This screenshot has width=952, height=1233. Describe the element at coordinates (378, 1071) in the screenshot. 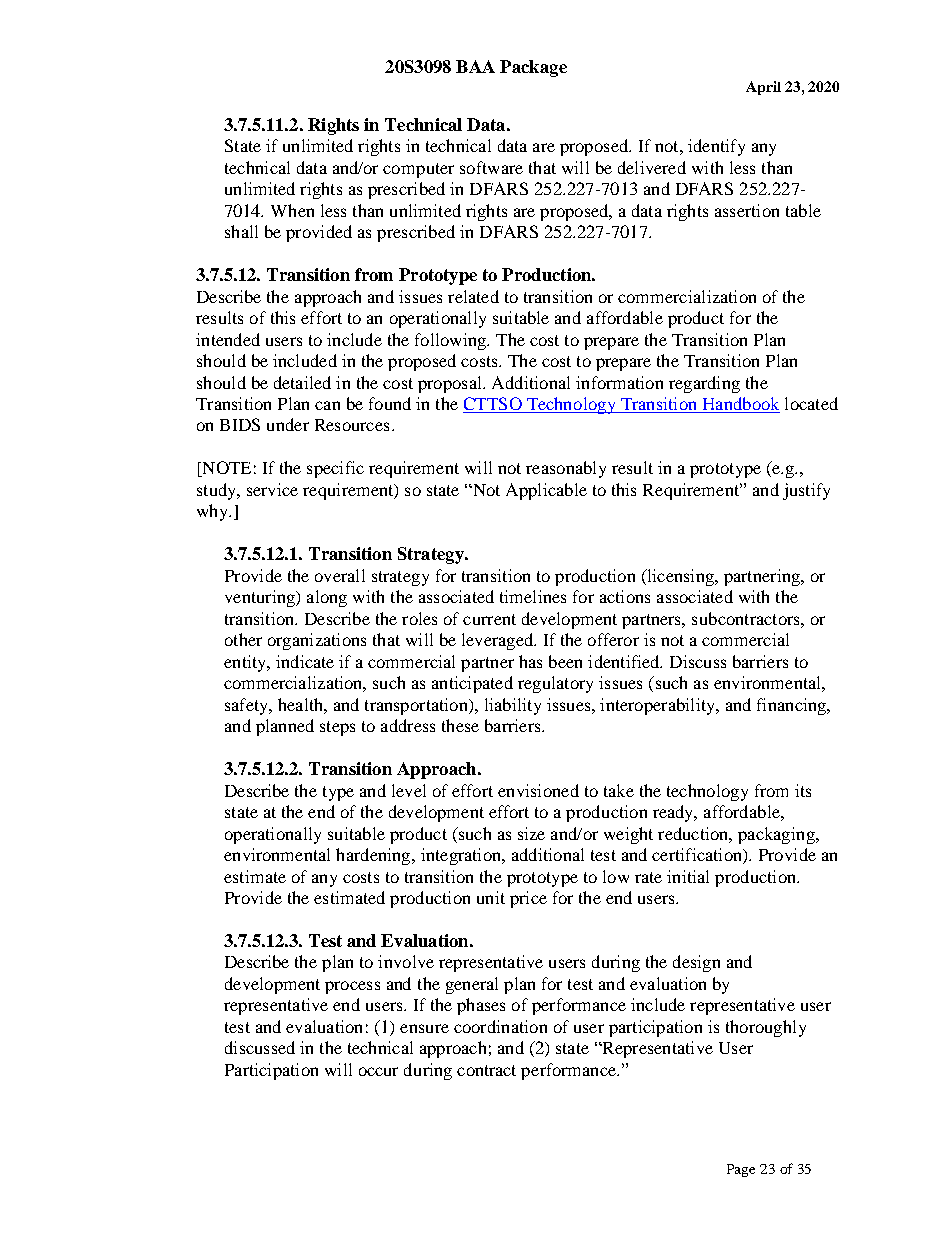

I see `occur` at that location.
